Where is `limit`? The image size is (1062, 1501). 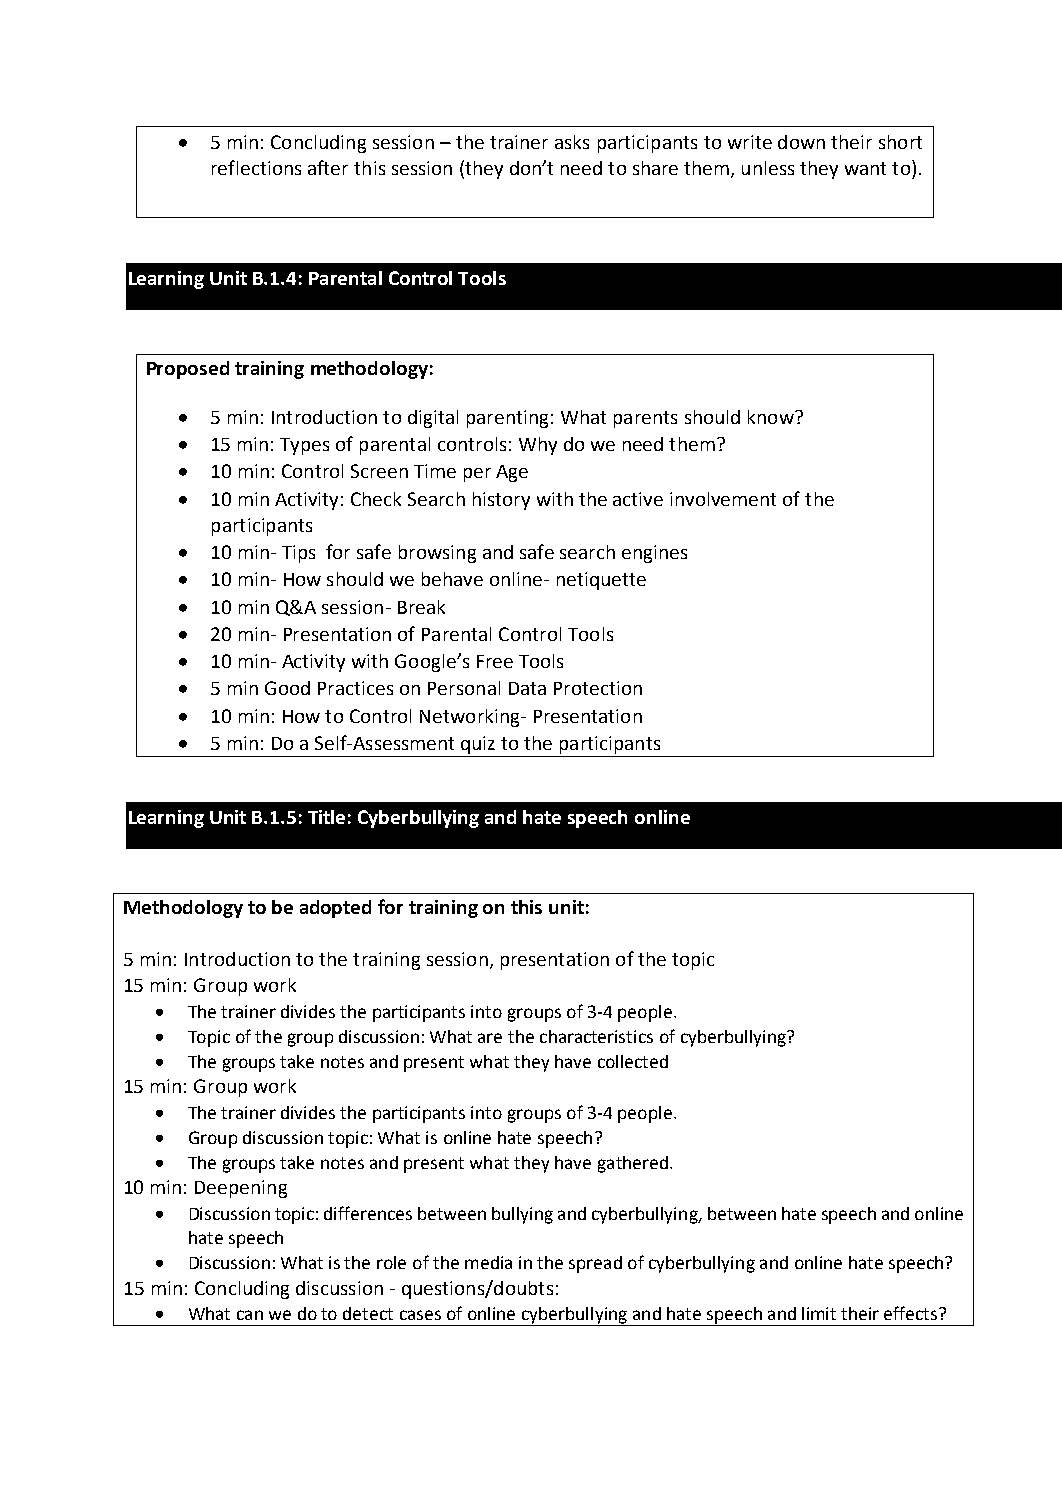
limit is located at coordinates (819, 1313).
